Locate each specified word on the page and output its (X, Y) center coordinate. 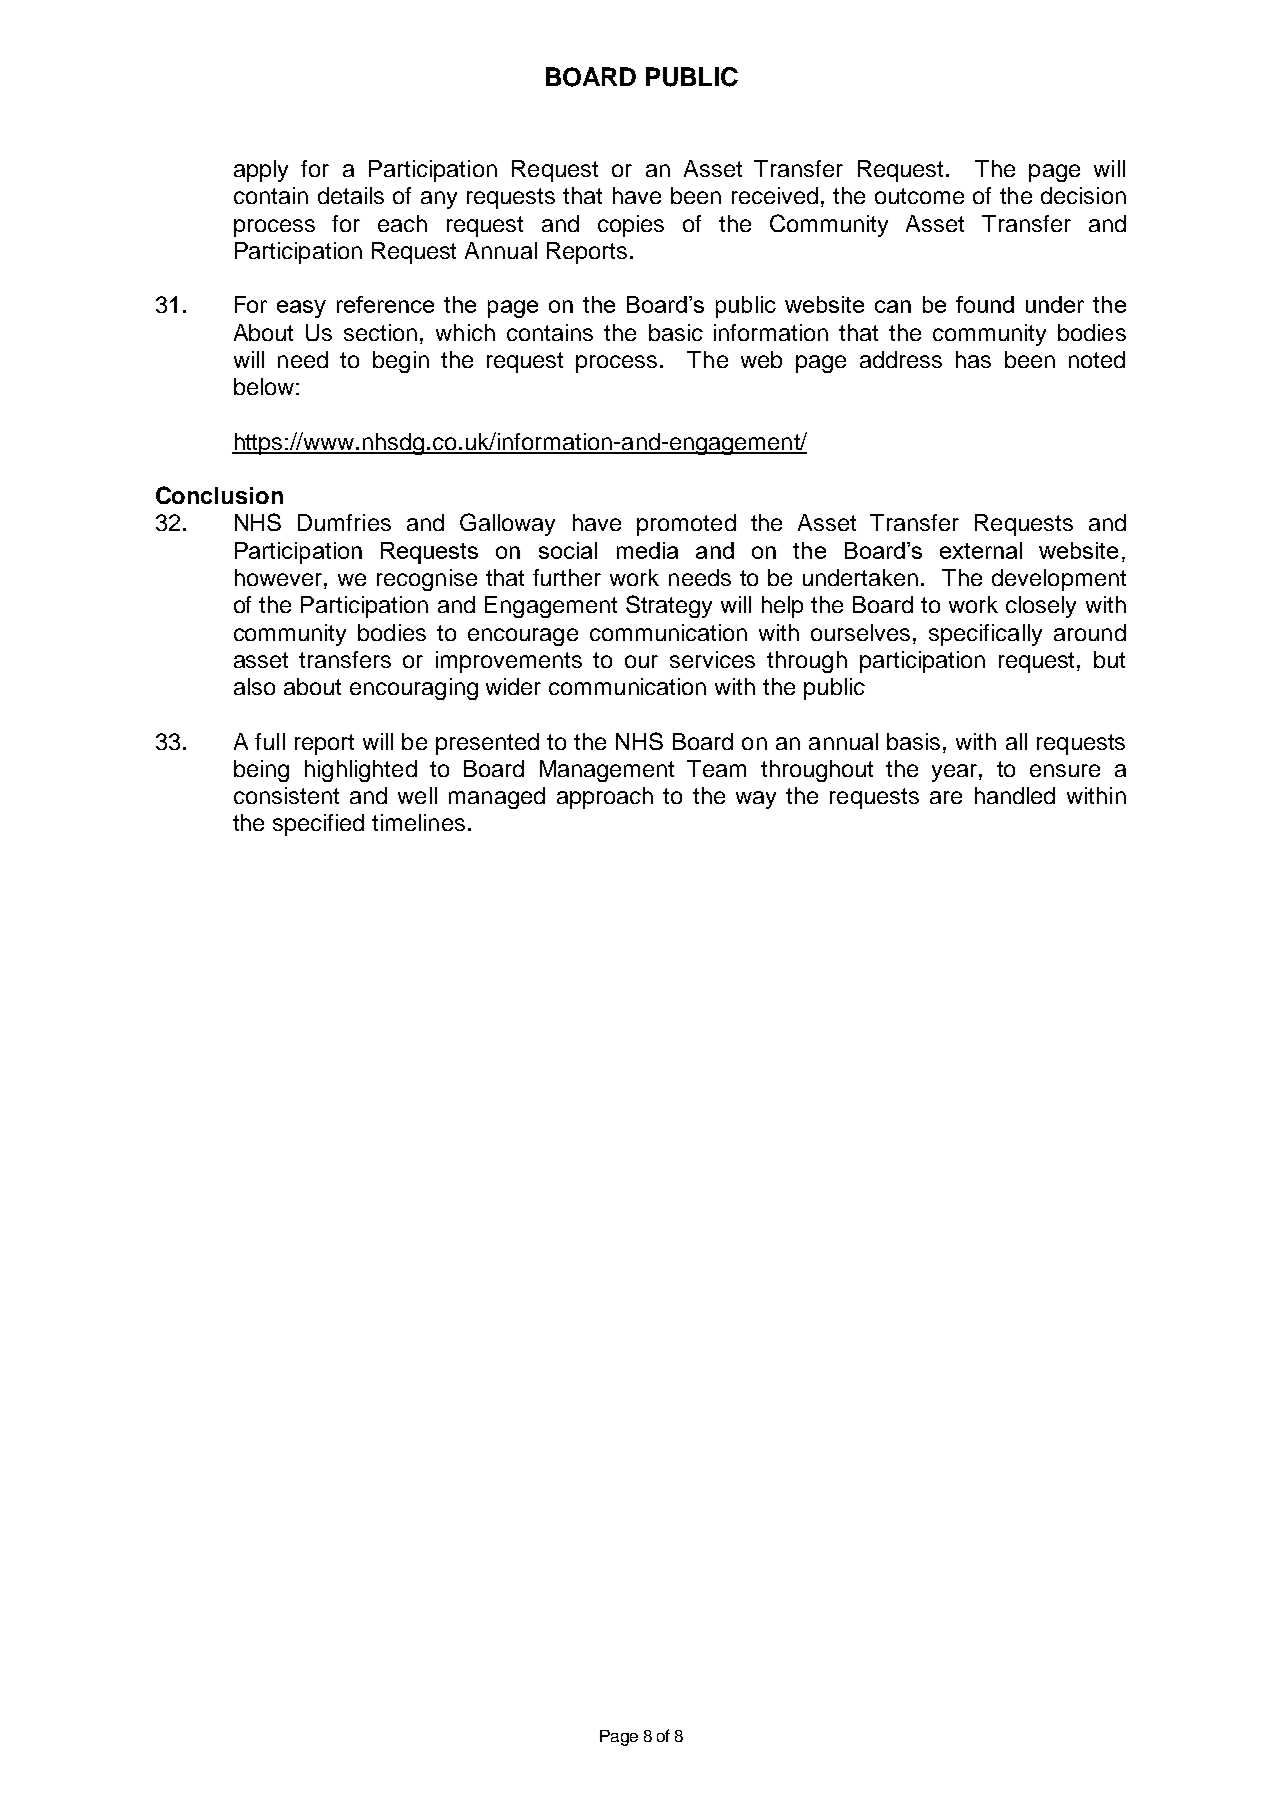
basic (676, 332)
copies (631, 226)
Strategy (669, 606)
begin (401, 362)
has (973, 359)
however (278, 577)
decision (1083, 195)
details (351, 195)
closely (1041, 607)
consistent (286, 795)
